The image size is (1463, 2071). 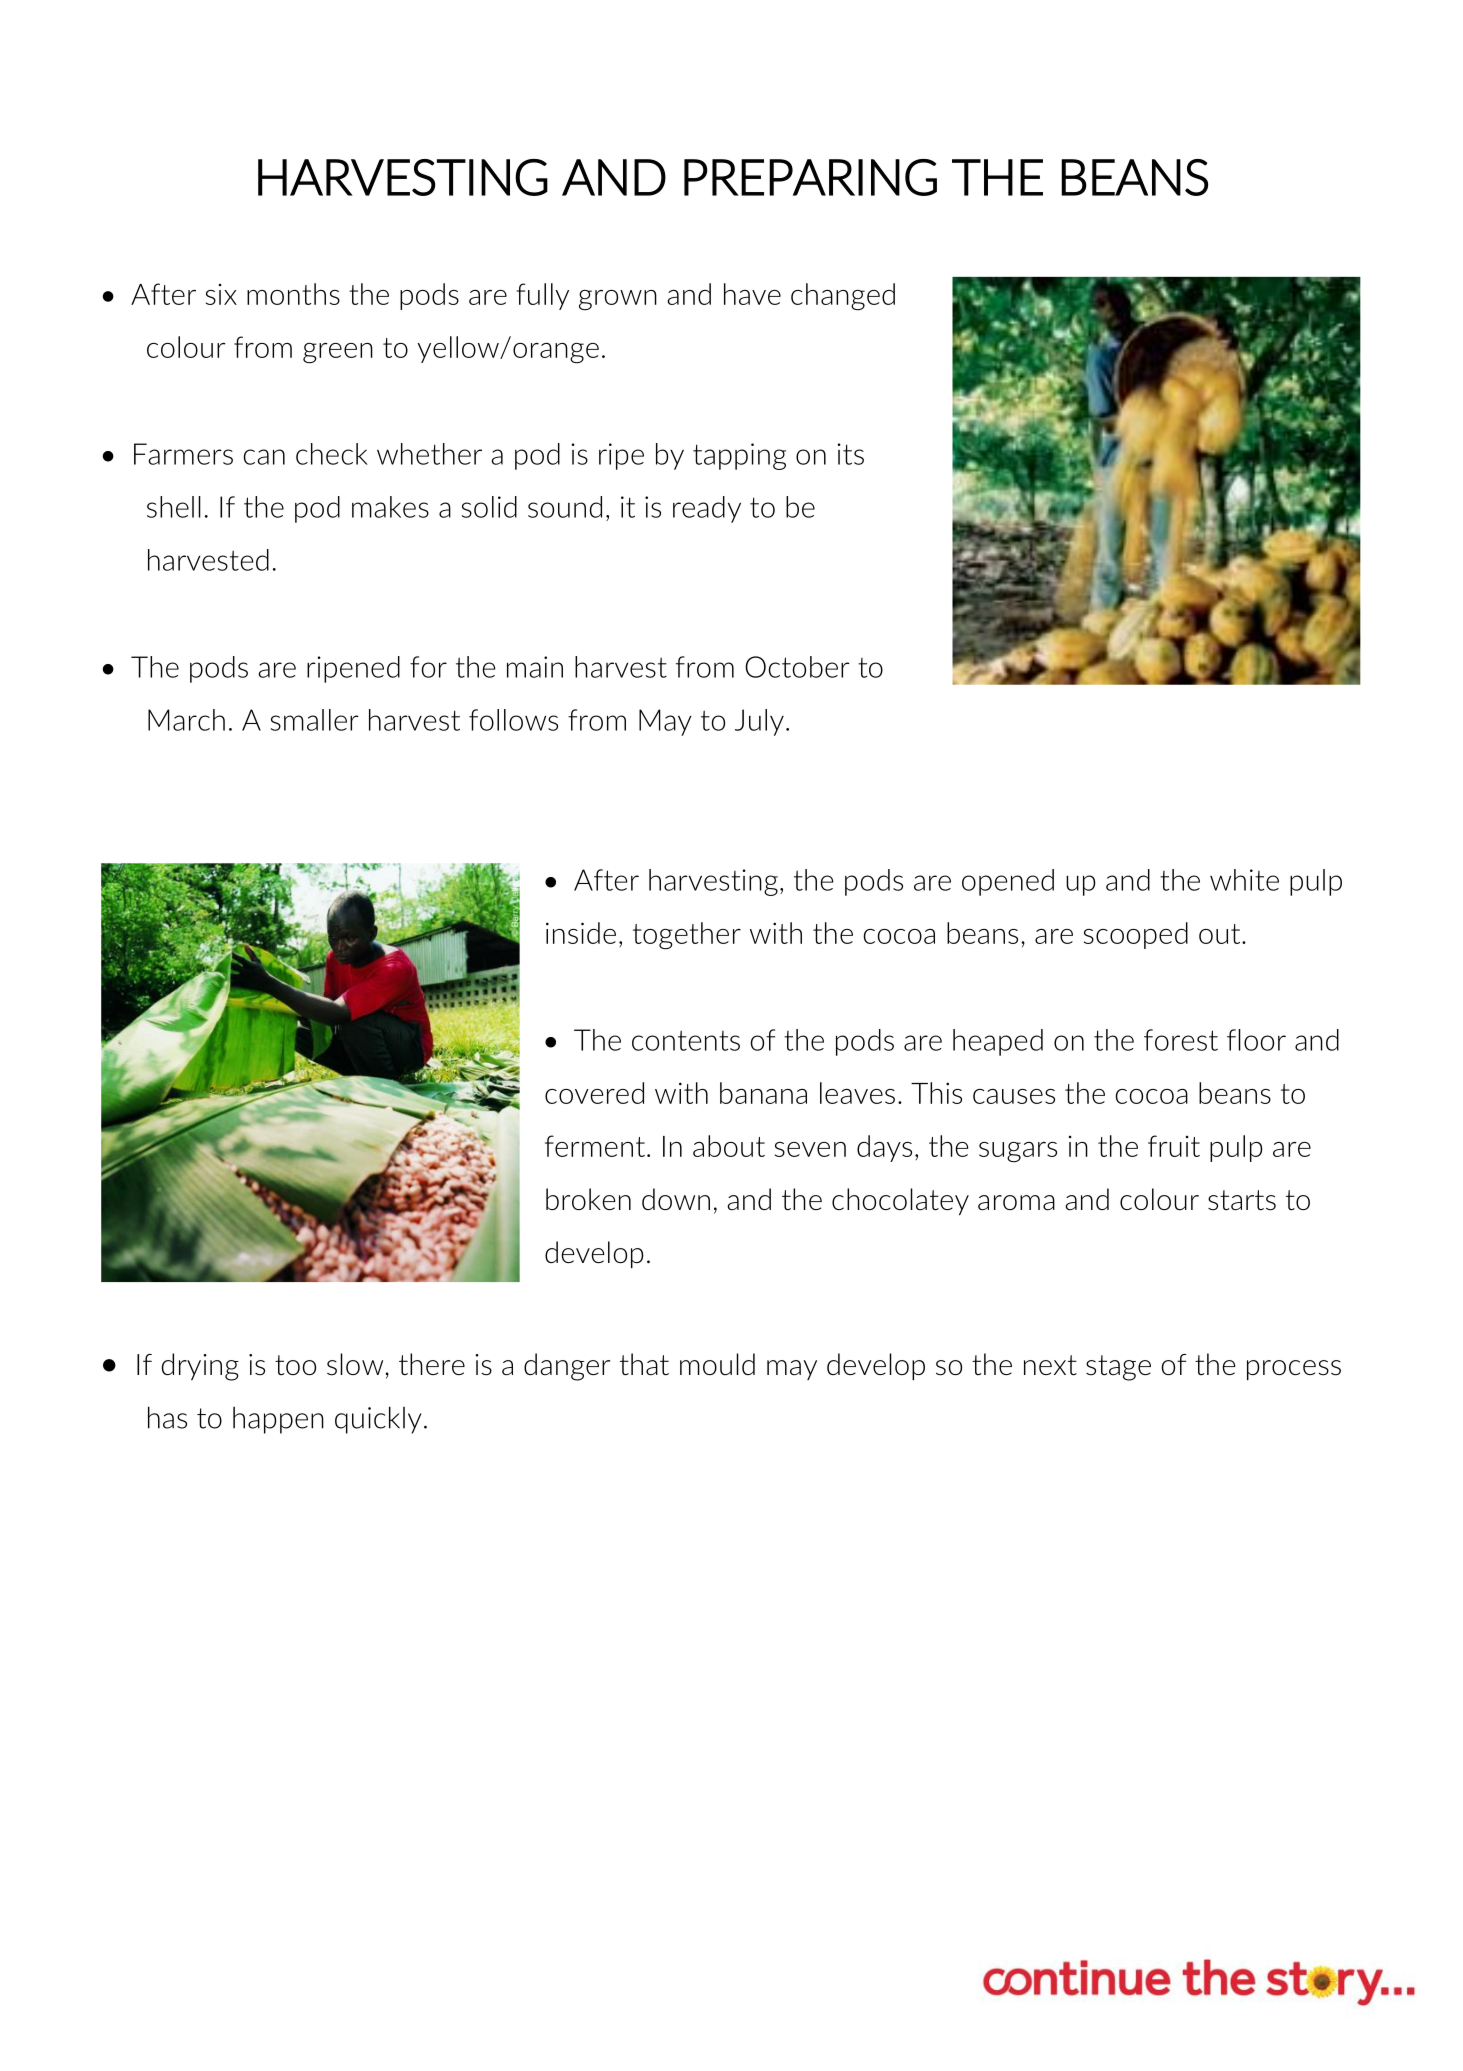 I want to click on too, so click(x=295, y=1365).
